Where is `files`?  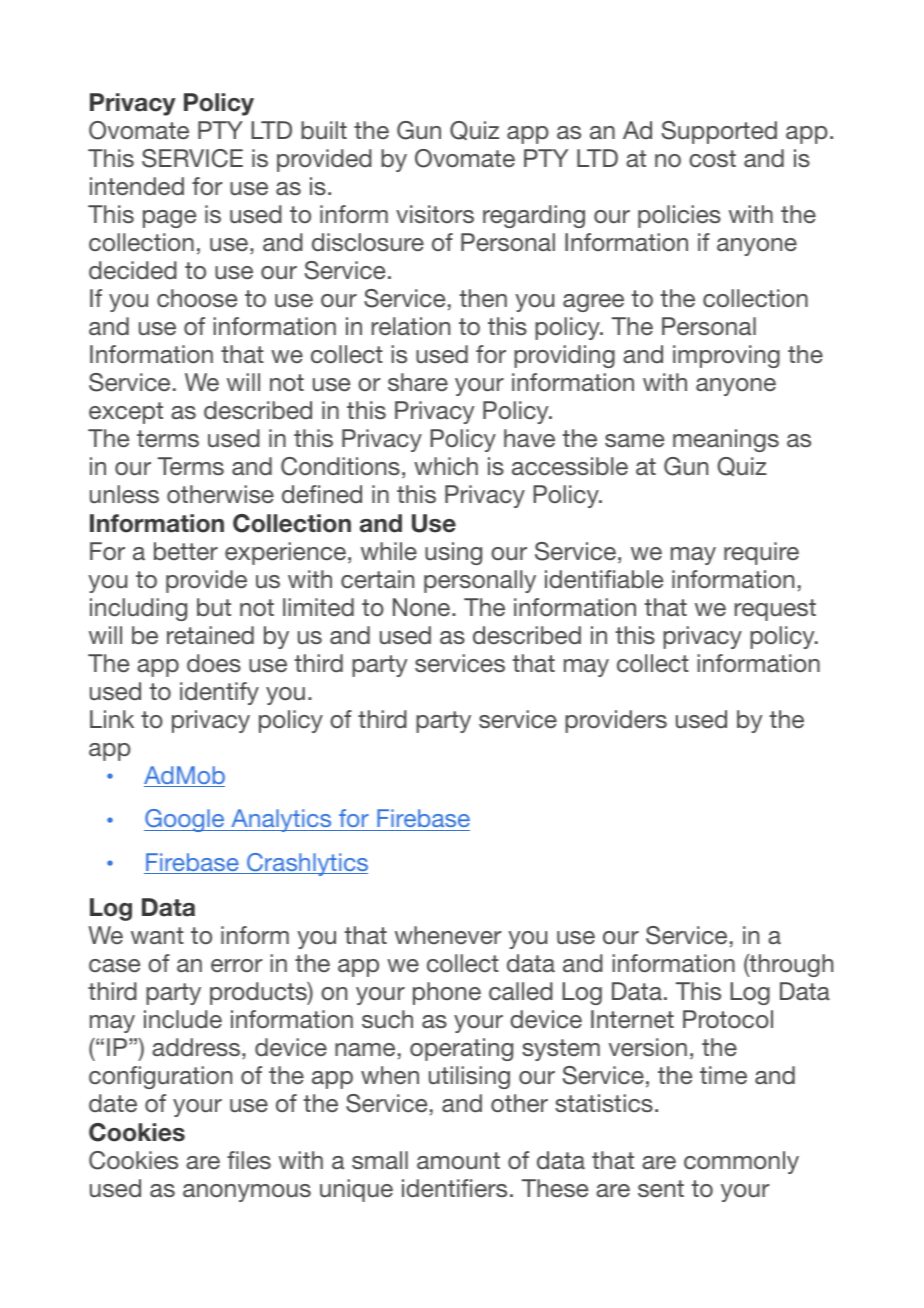
files is located at coordinates (249, 1160).
